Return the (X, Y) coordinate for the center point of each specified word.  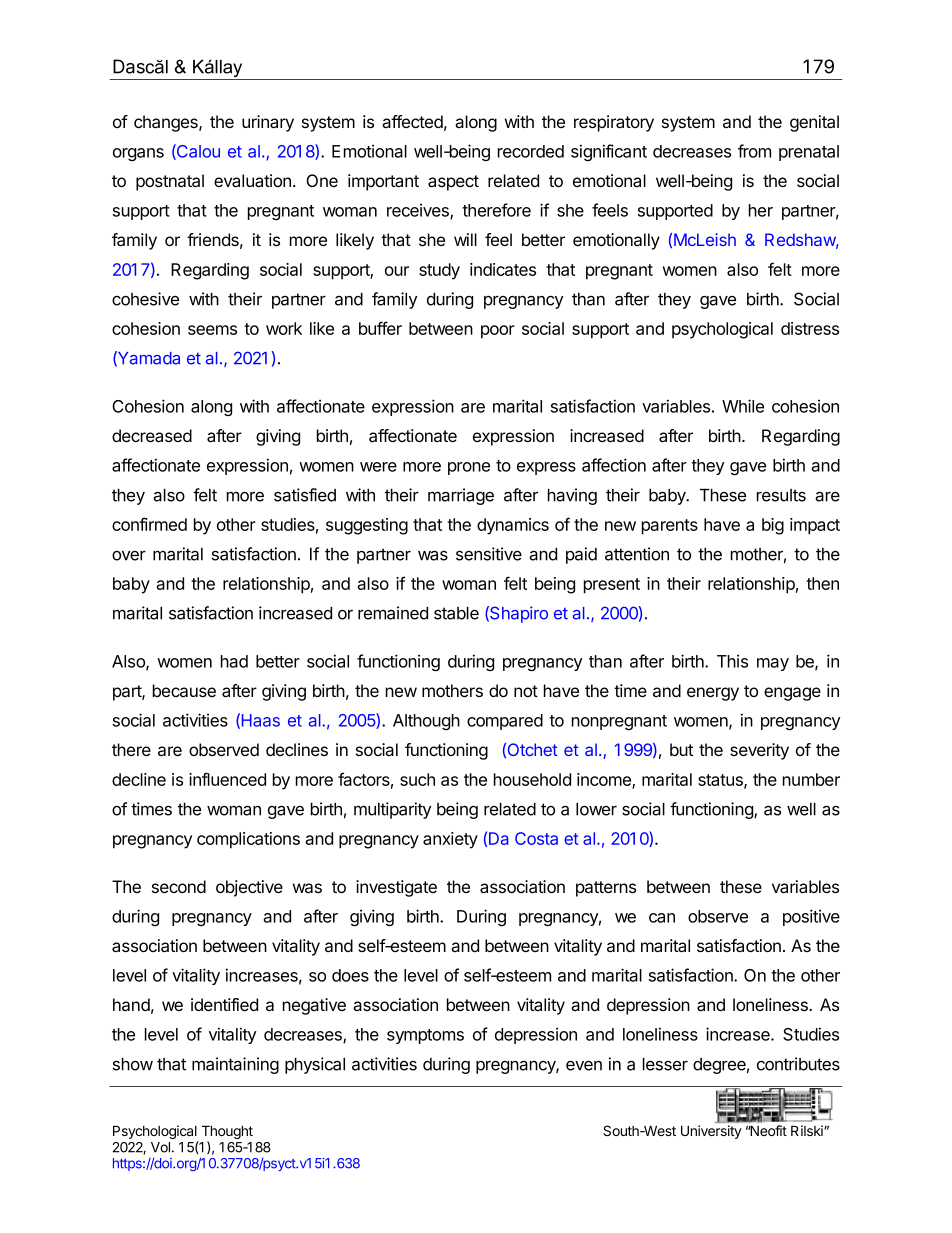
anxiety (450, 840)
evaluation (252, 181)
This (732, 661)
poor (498, 332)
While (743, 406)
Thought (227, 1133)
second (179, 886)
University (711, 1132)
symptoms (425, 1036)
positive (811, 917)
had (234, 661)
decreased (152, 436)
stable (456, 613)
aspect (453, 183)
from (754, 151)
